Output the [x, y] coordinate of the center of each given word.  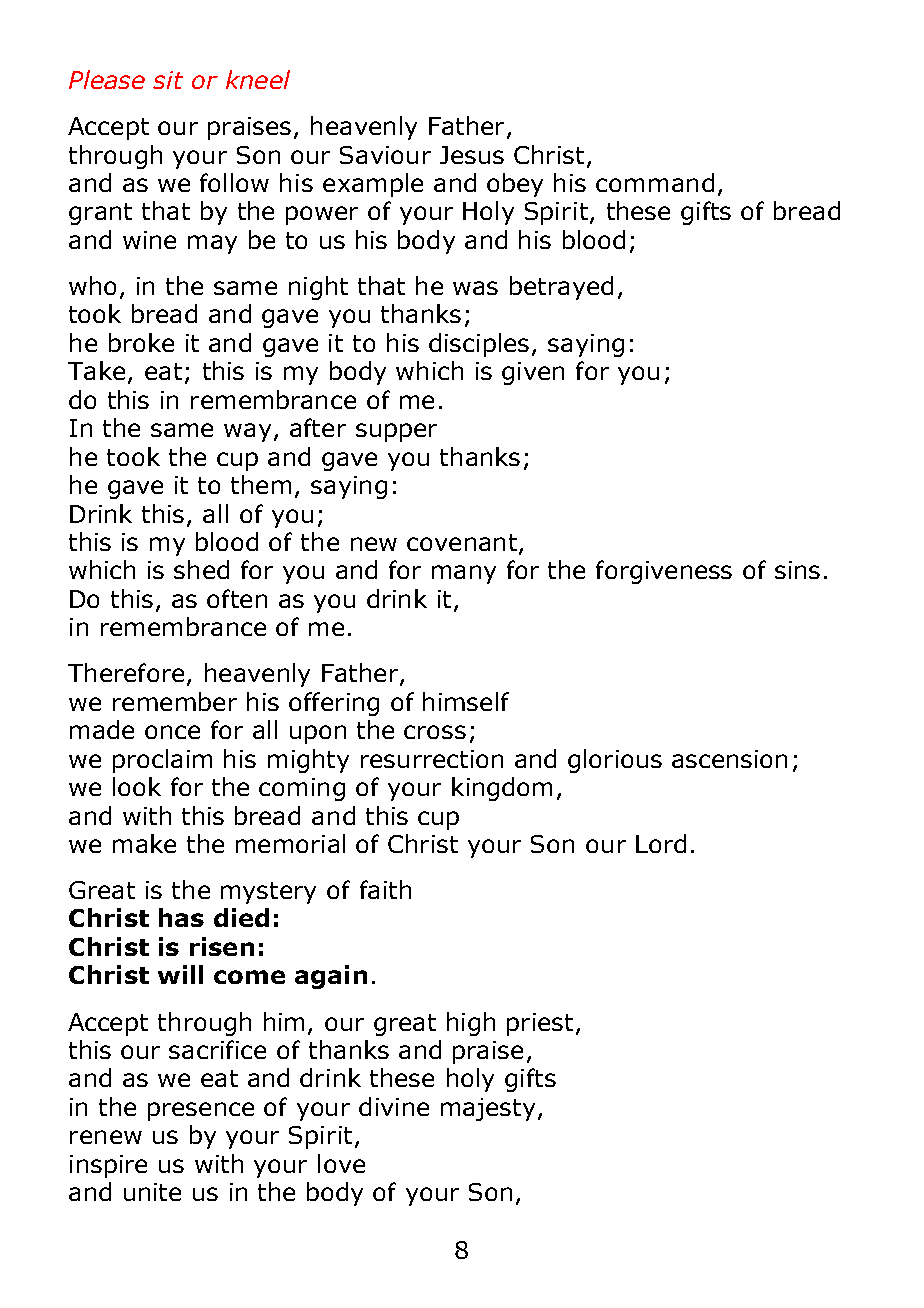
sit [168, 80]
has [181, 917]
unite [152, 1192]
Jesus [472, 155]
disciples [479, 345]
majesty [488, 1109]
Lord [661, 843]
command [655, 182]
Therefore [126, 672]
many [464, 574]
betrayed [561, 288]
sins [797, 570]
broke [141, 342]
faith [385, 889]
